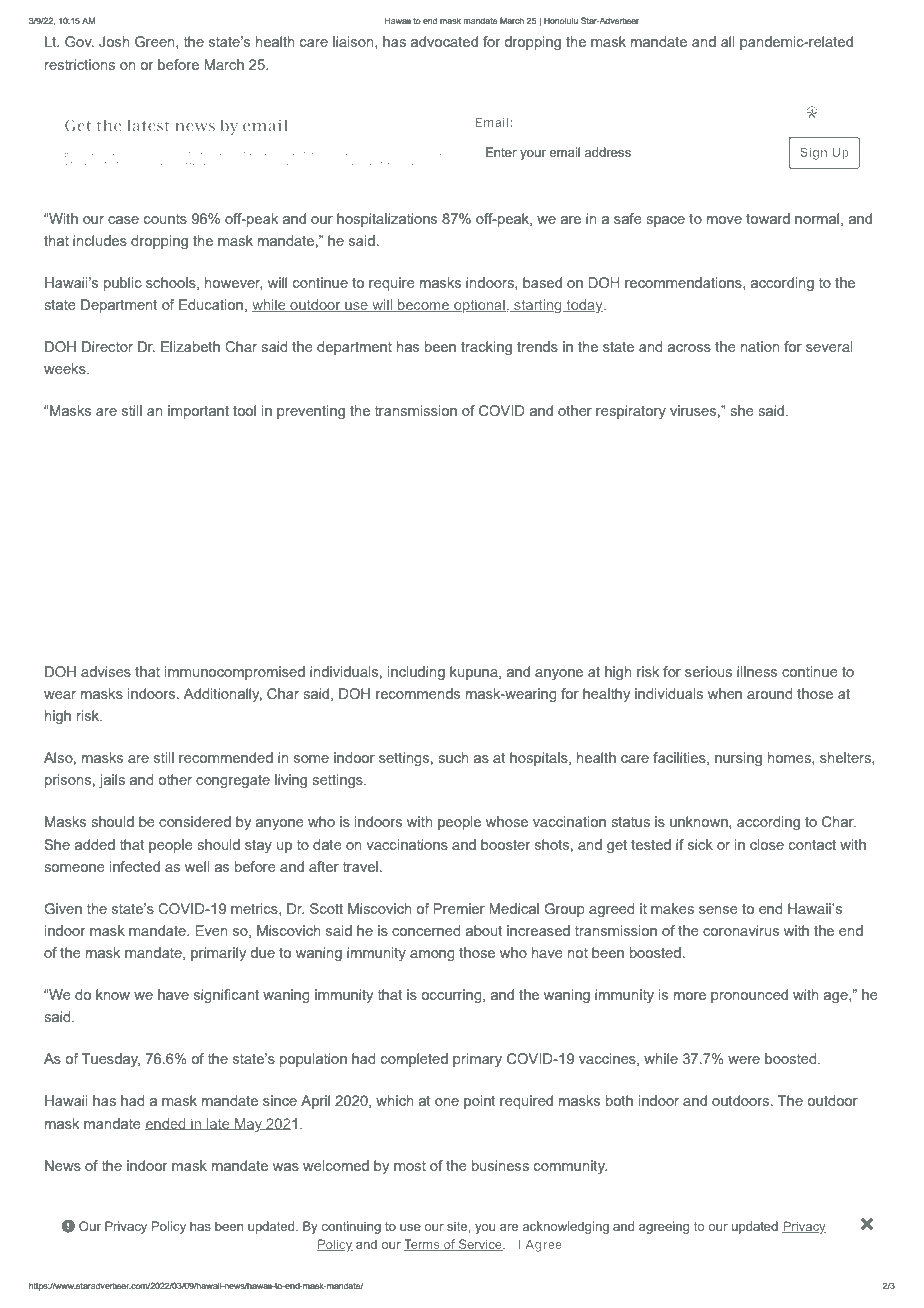 The height and width of the document is (1308, 924). Describe the element at coordinates (749, 996) in the document. I see `pronounced` at that location.
